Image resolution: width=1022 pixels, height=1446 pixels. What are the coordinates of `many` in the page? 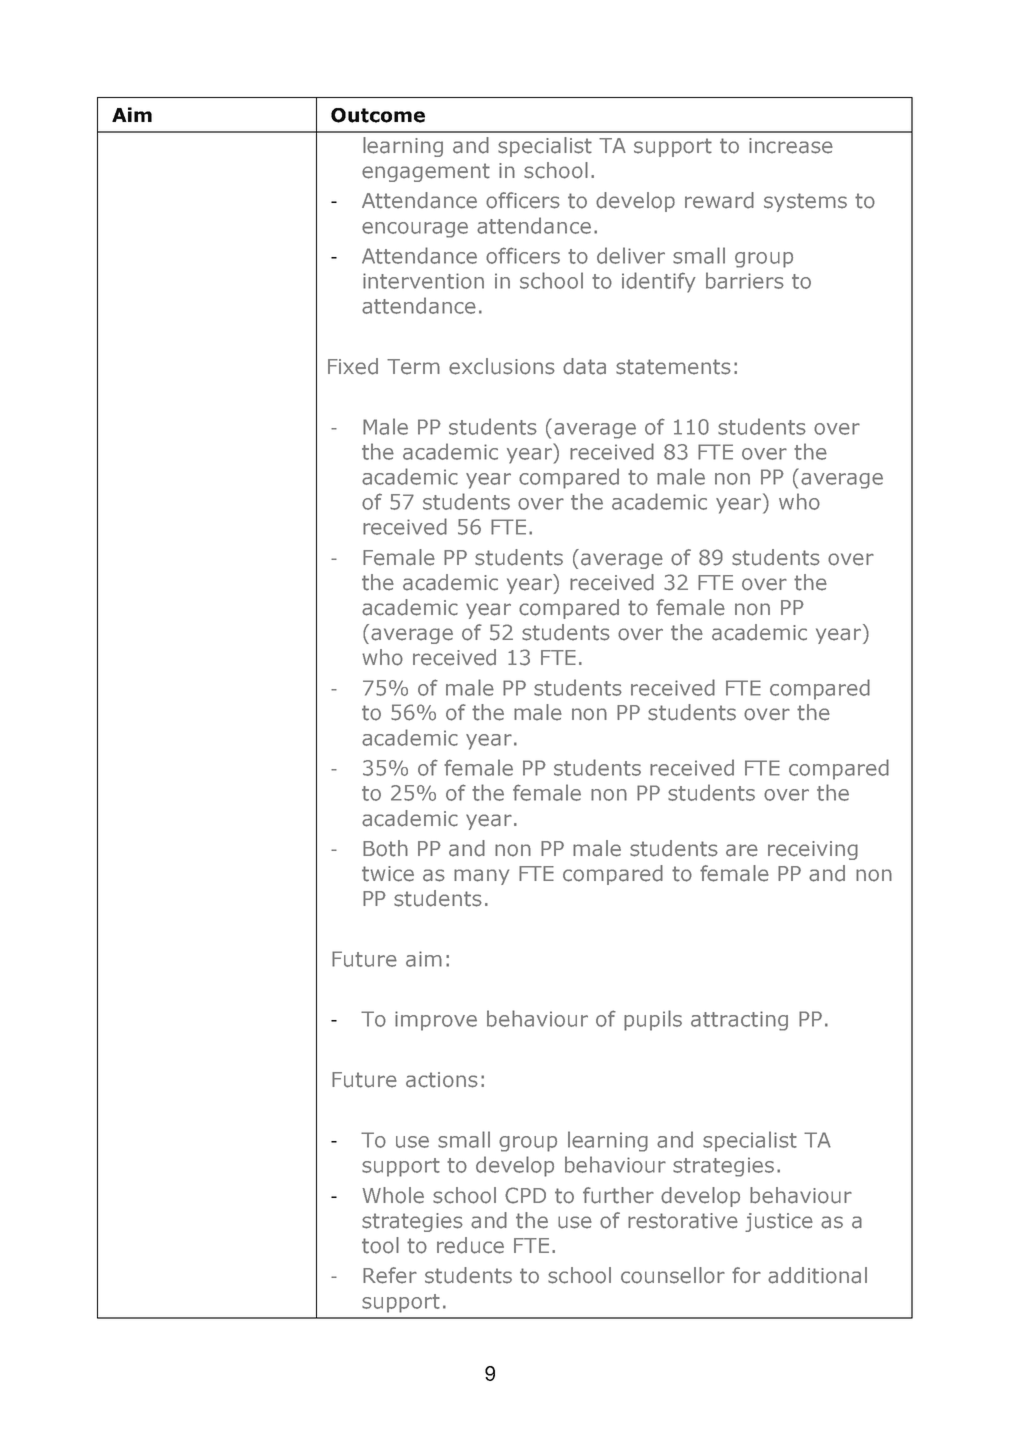 It's located at (481, 877).
